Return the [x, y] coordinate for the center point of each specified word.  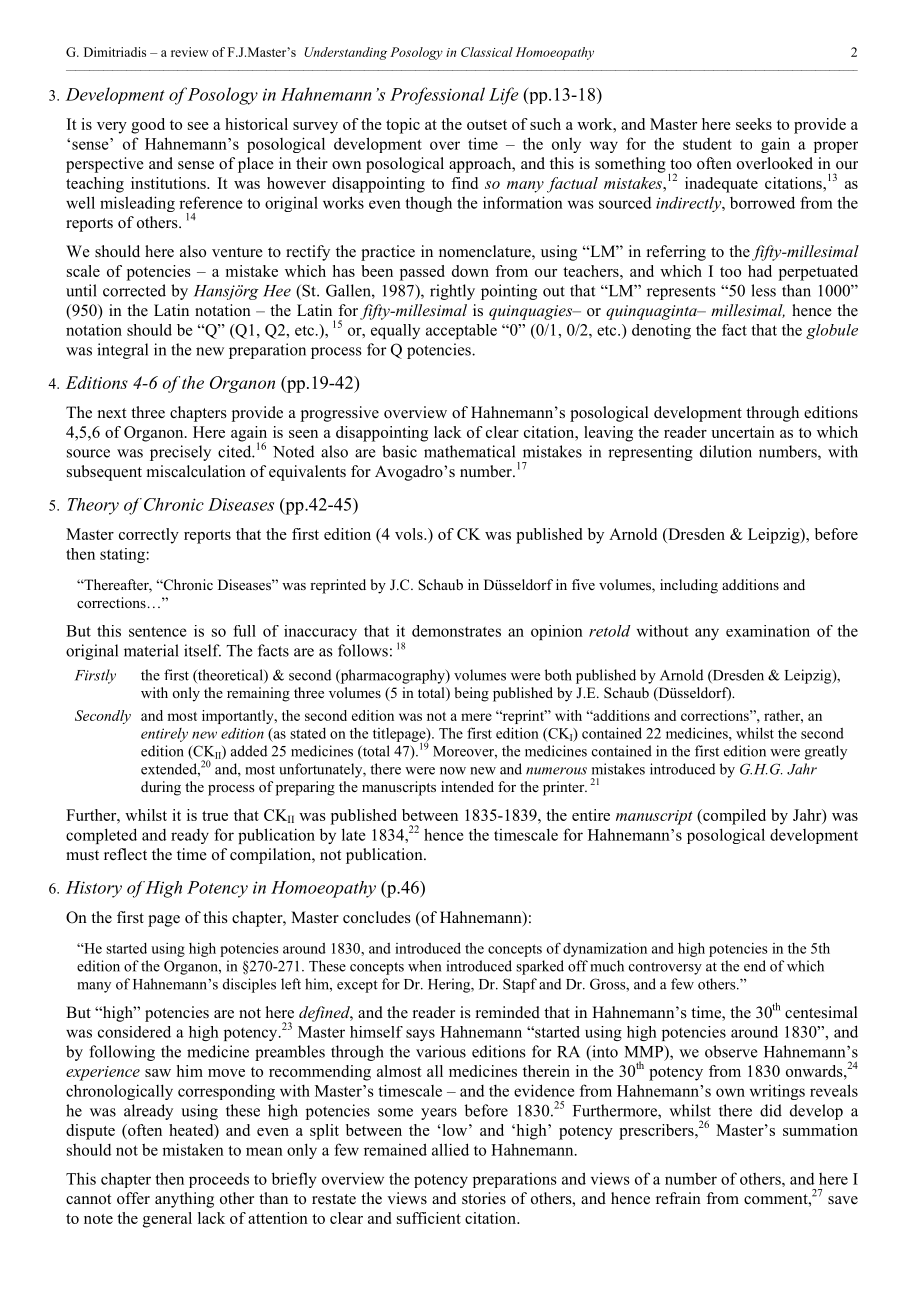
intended [467, 786]
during [161, 788]
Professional [437, 96]
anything [184, 1200]
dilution [726, 451]
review [189, 52]
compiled [733, 817]
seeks [754, 124]
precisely [180, 453]
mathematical [469, 451]
